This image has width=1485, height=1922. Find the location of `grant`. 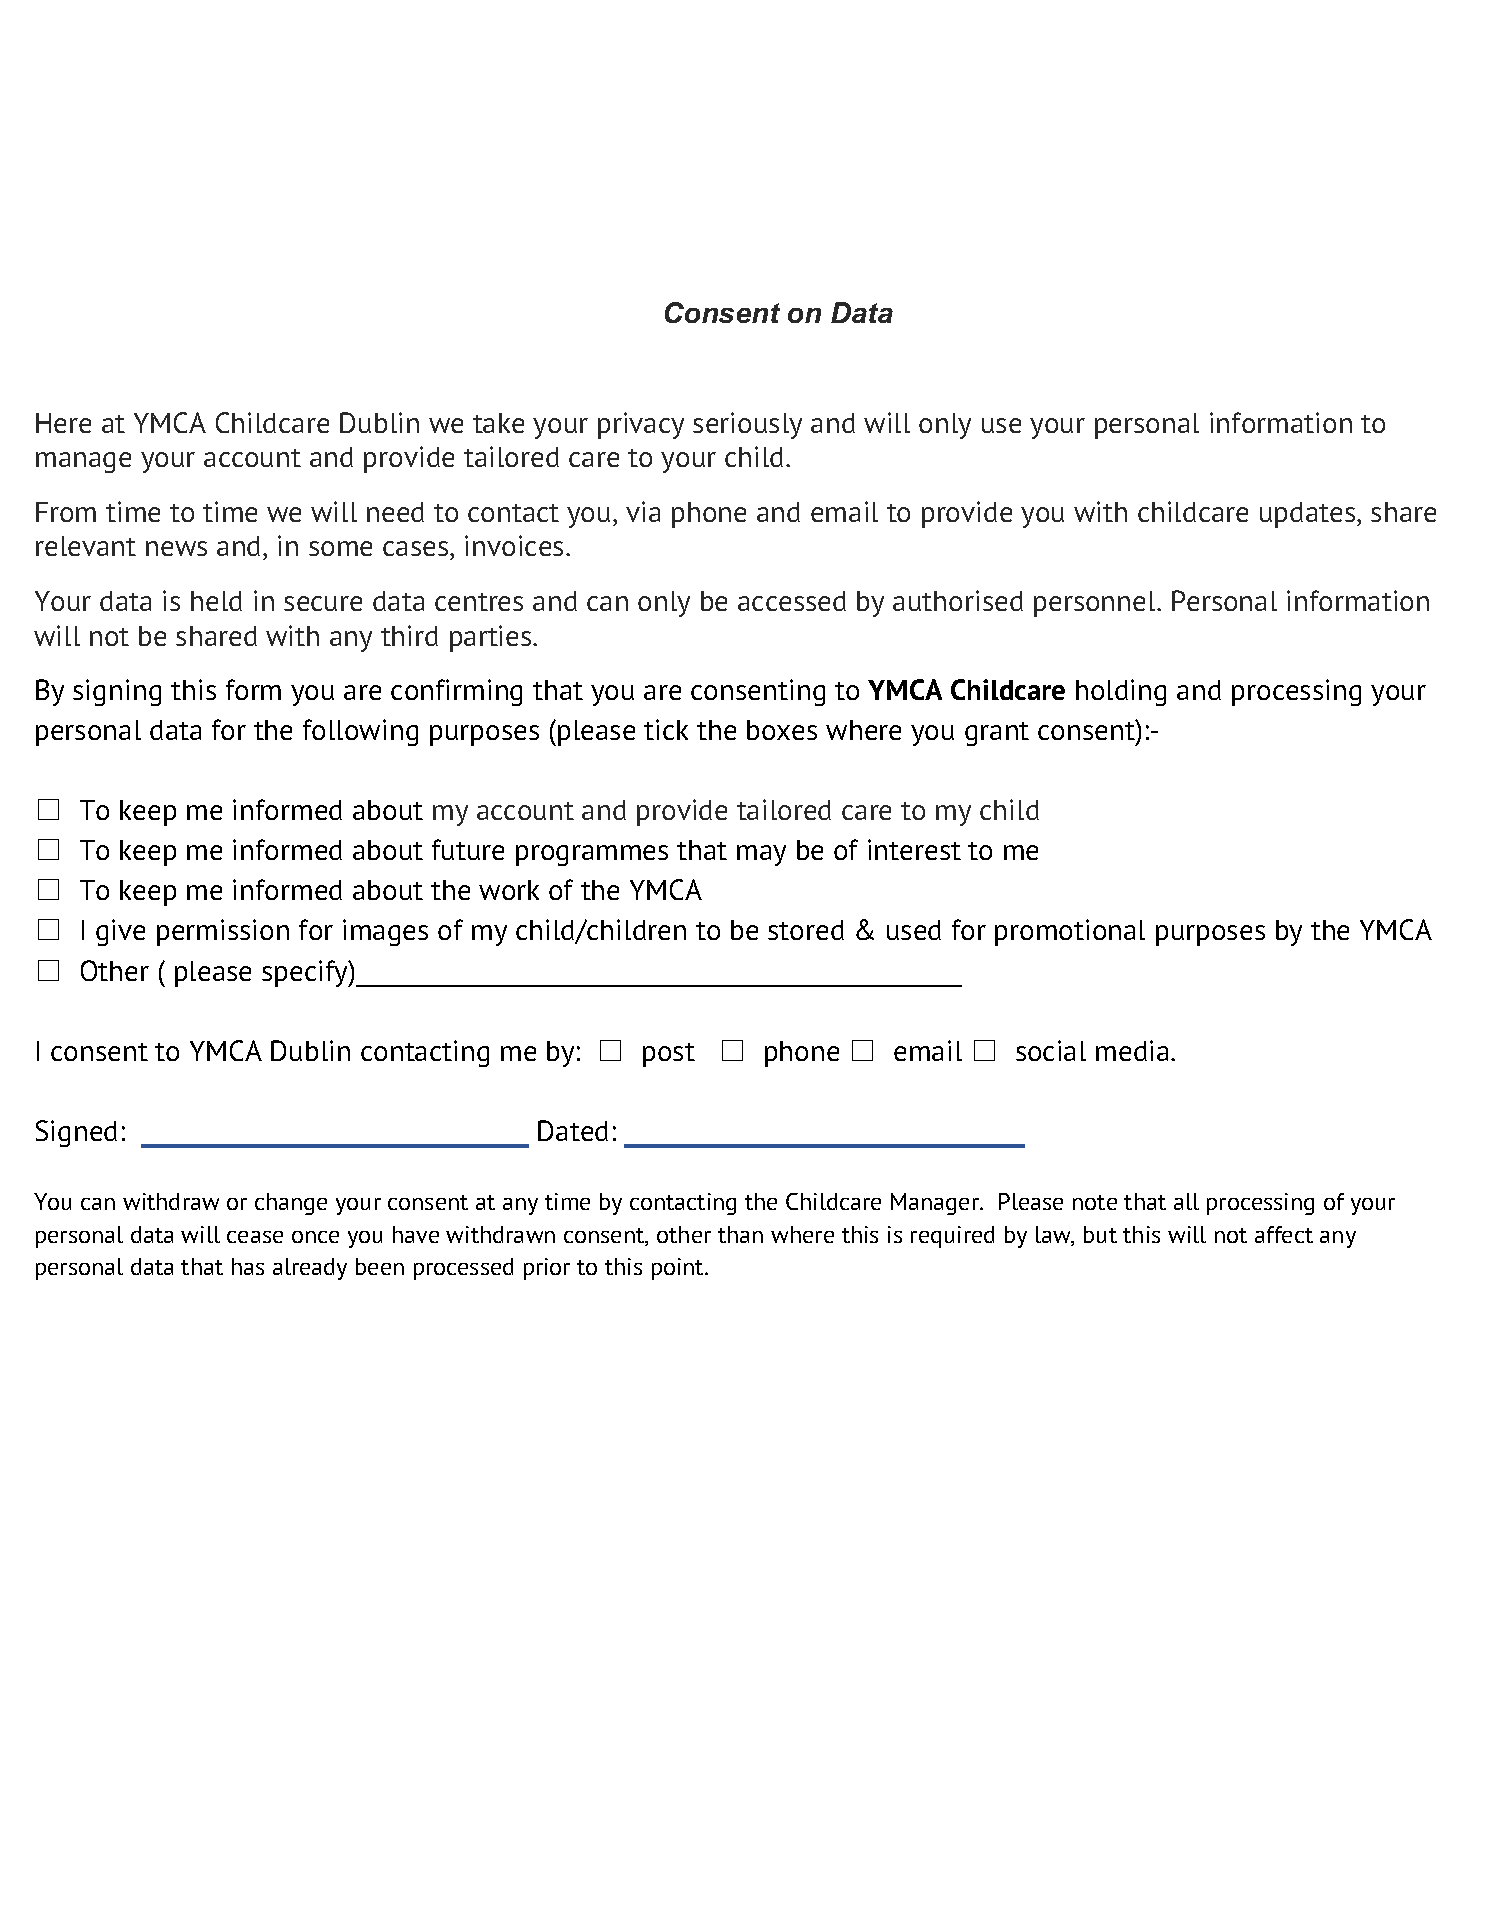

grant is located at coordinates (997, 734).
